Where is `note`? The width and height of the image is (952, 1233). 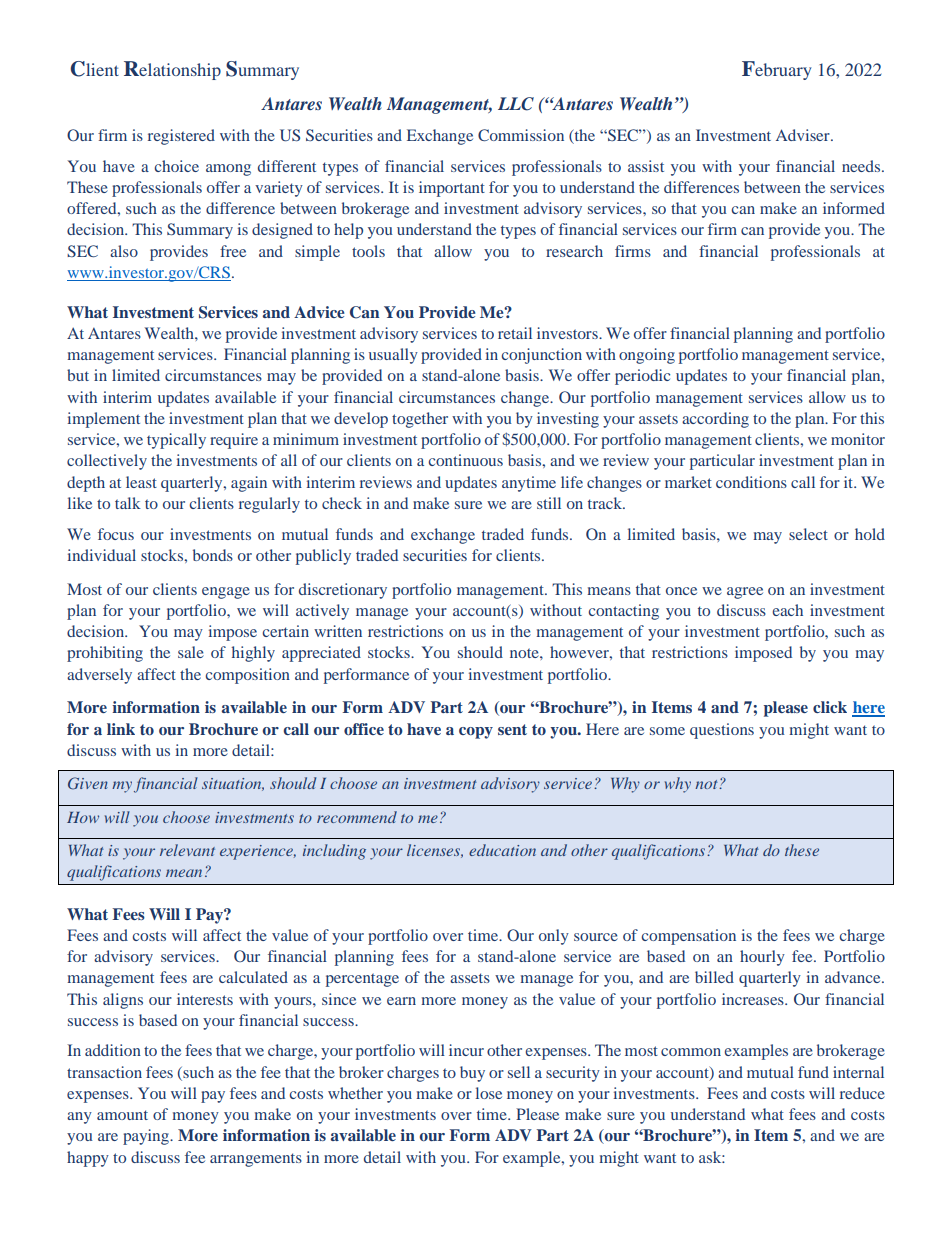 note is located at coordinates (525, 653).
